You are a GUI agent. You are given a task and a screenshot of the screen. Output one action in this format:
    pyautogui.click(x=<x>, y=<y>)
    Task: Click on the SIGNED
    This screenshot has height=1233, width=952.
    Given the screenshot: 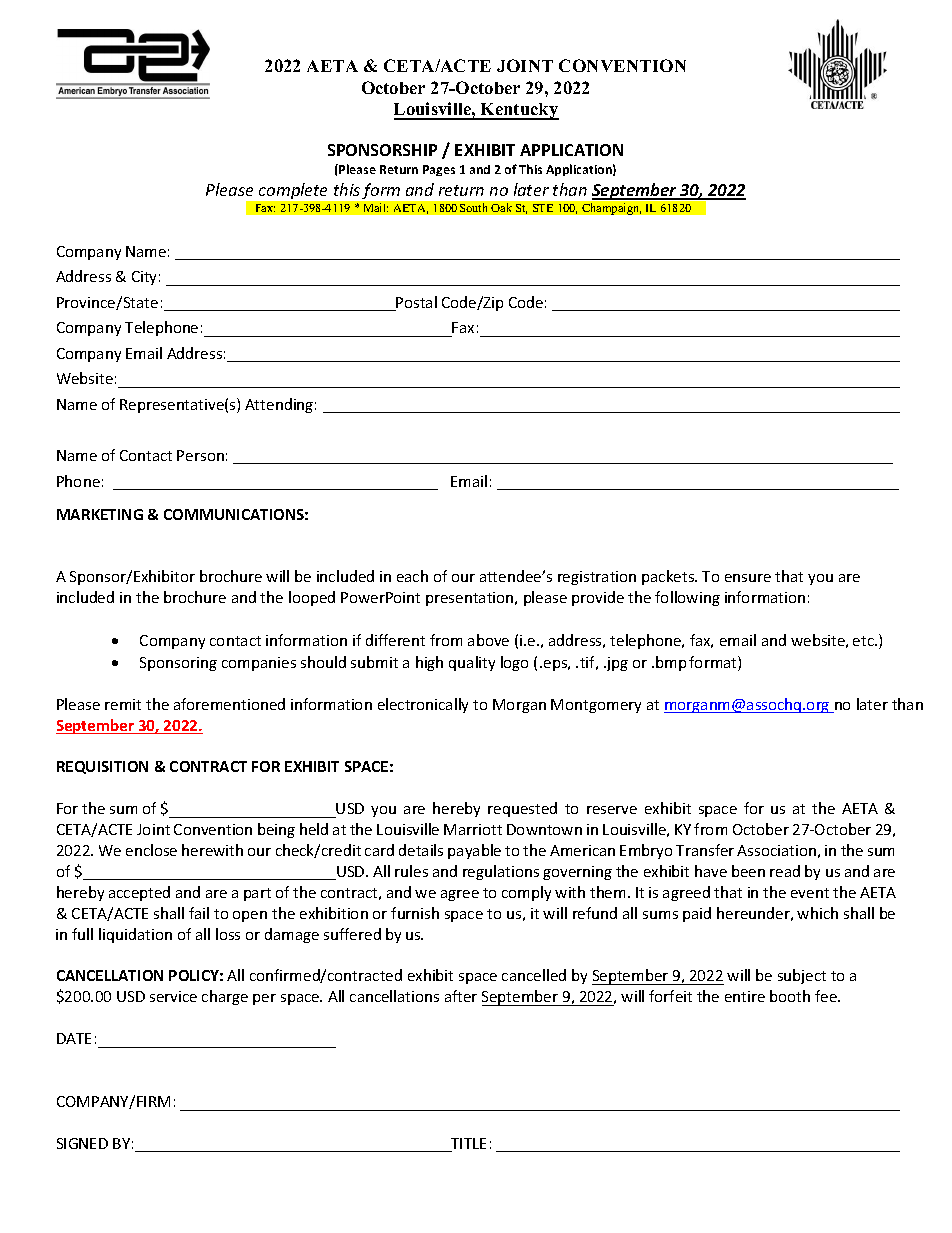 What is the action you would take?
    pyautogui.click(x=82, y=1143)
